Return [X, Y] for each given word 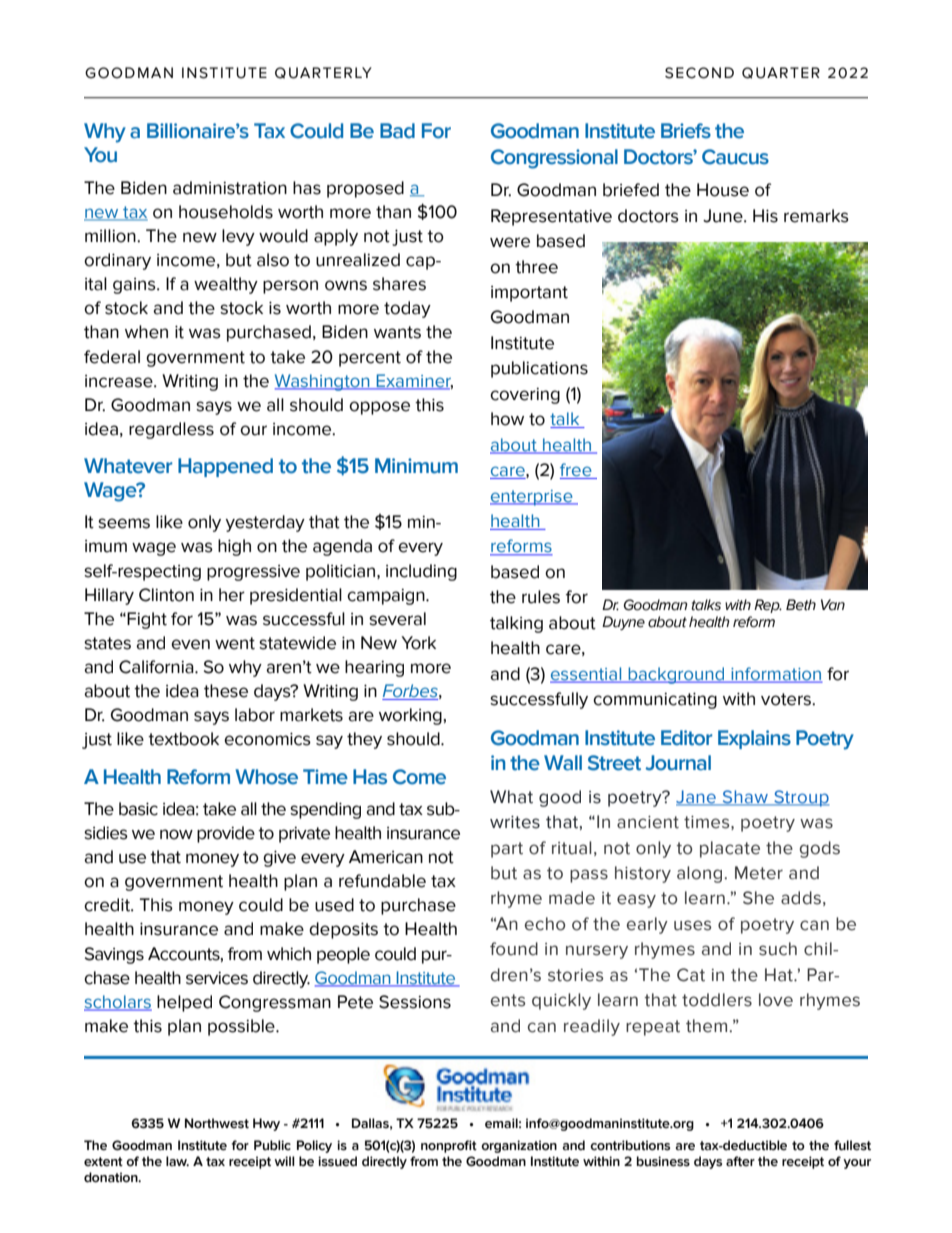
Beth [801, 605]
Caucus [735, 157]
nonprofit [449, 1146]
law [177, 1161]
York [418, 643]
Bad [397, 131]
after [740, 1161]
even [190, 644]
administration [230, 188]
